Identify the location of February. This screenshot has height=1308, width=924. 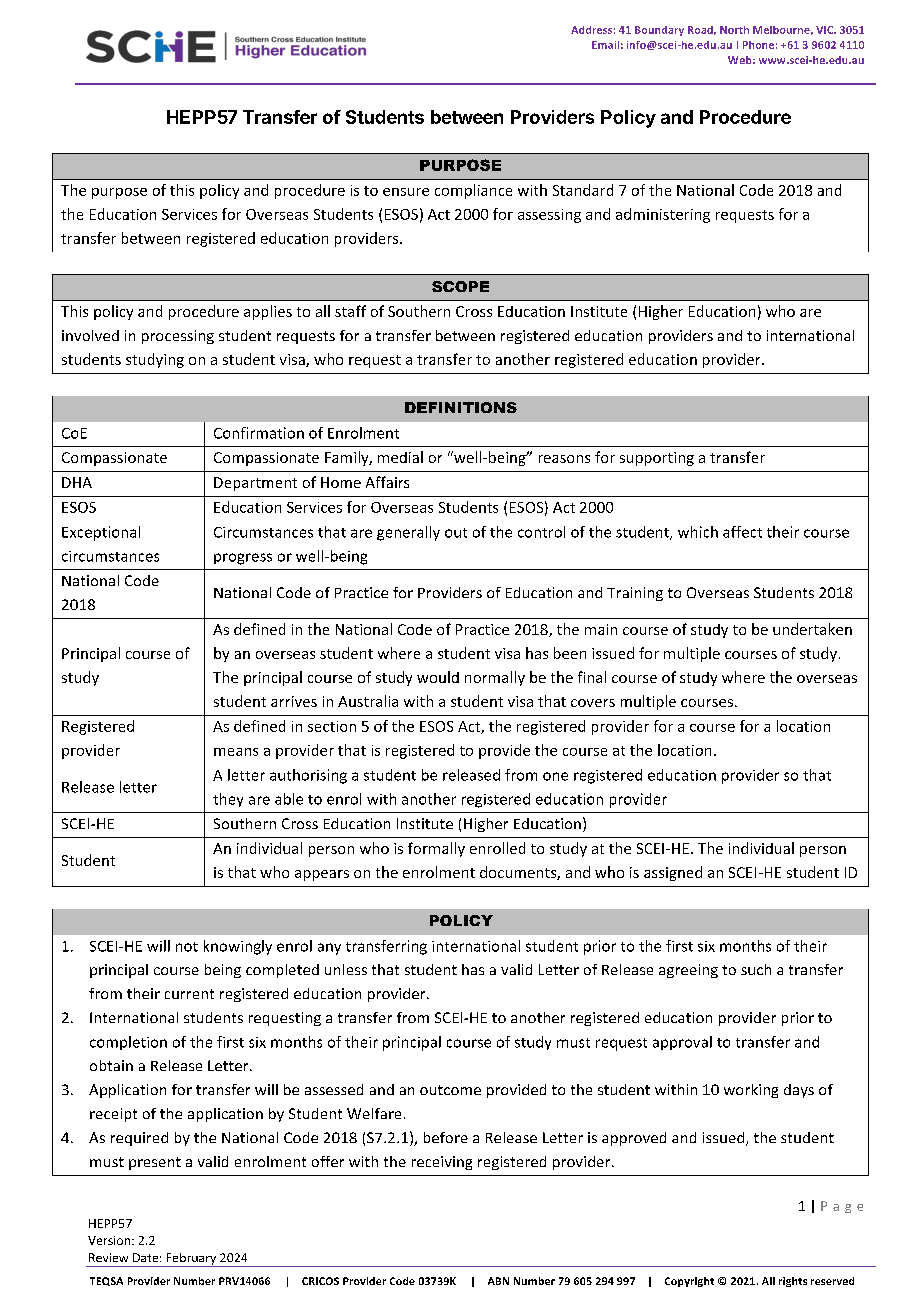
(191, 1260).
